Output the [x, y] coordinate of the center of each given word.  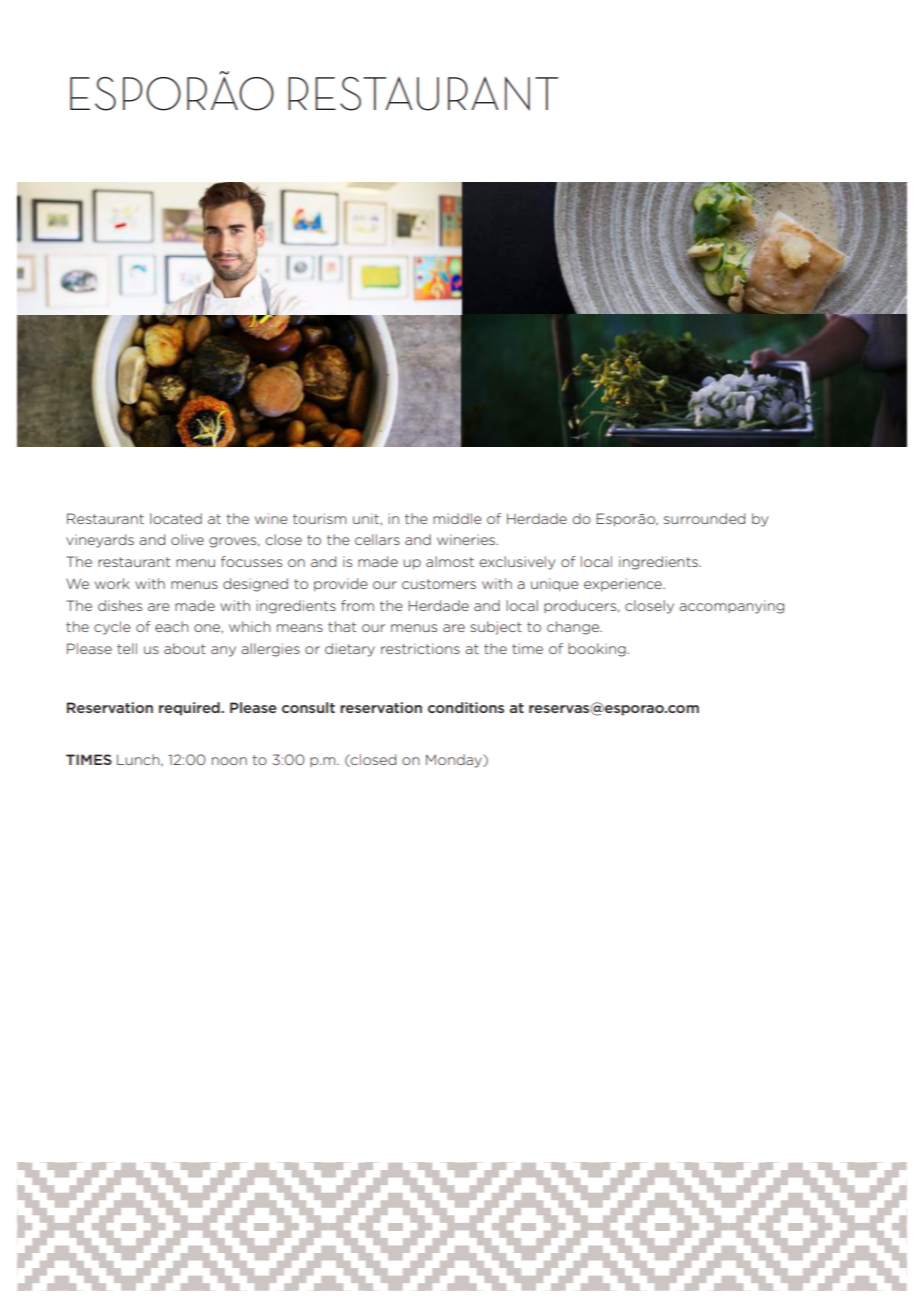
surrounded [704, 518]
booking [598, 650]
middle [457, 518]
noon [229, 761]
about [185, 648]
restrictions [420, 648]
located [176, 518]
